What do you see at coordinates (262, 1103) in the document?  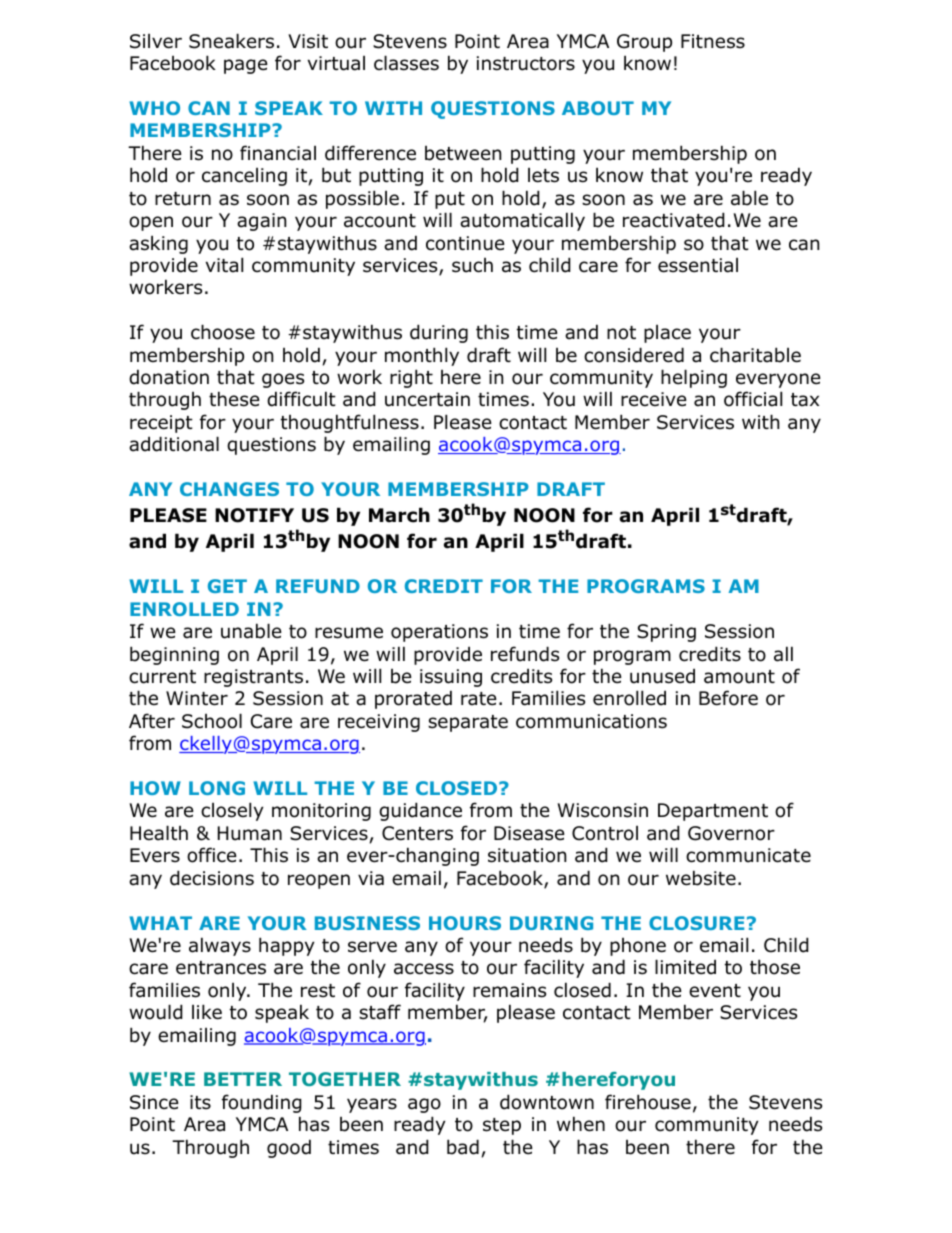 I see `founding` at bounding box center [262, 1103].
